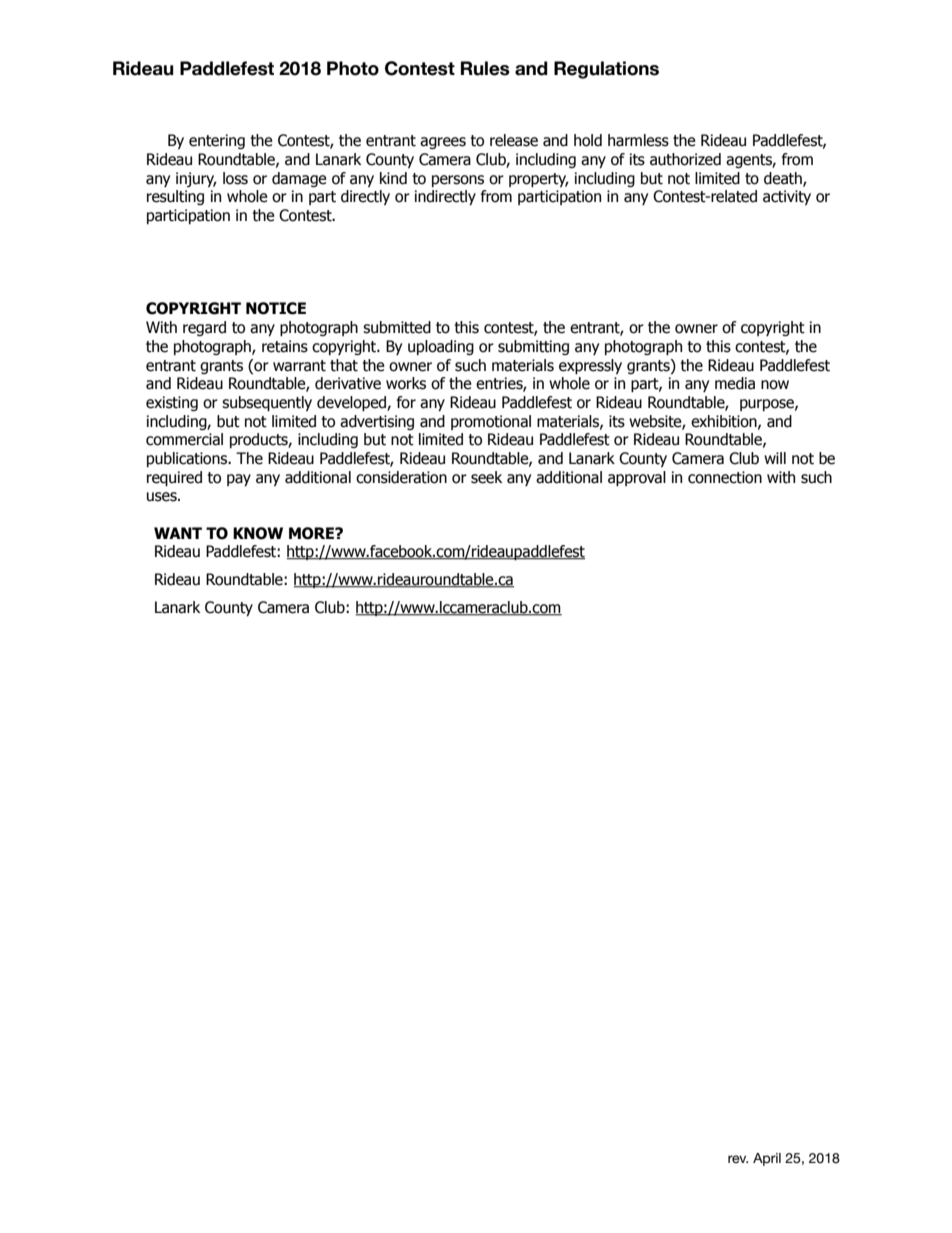  What do you see at coordinates (204, 328) in the screenshot?
I see `regard` at bounding box center [204, 328].
